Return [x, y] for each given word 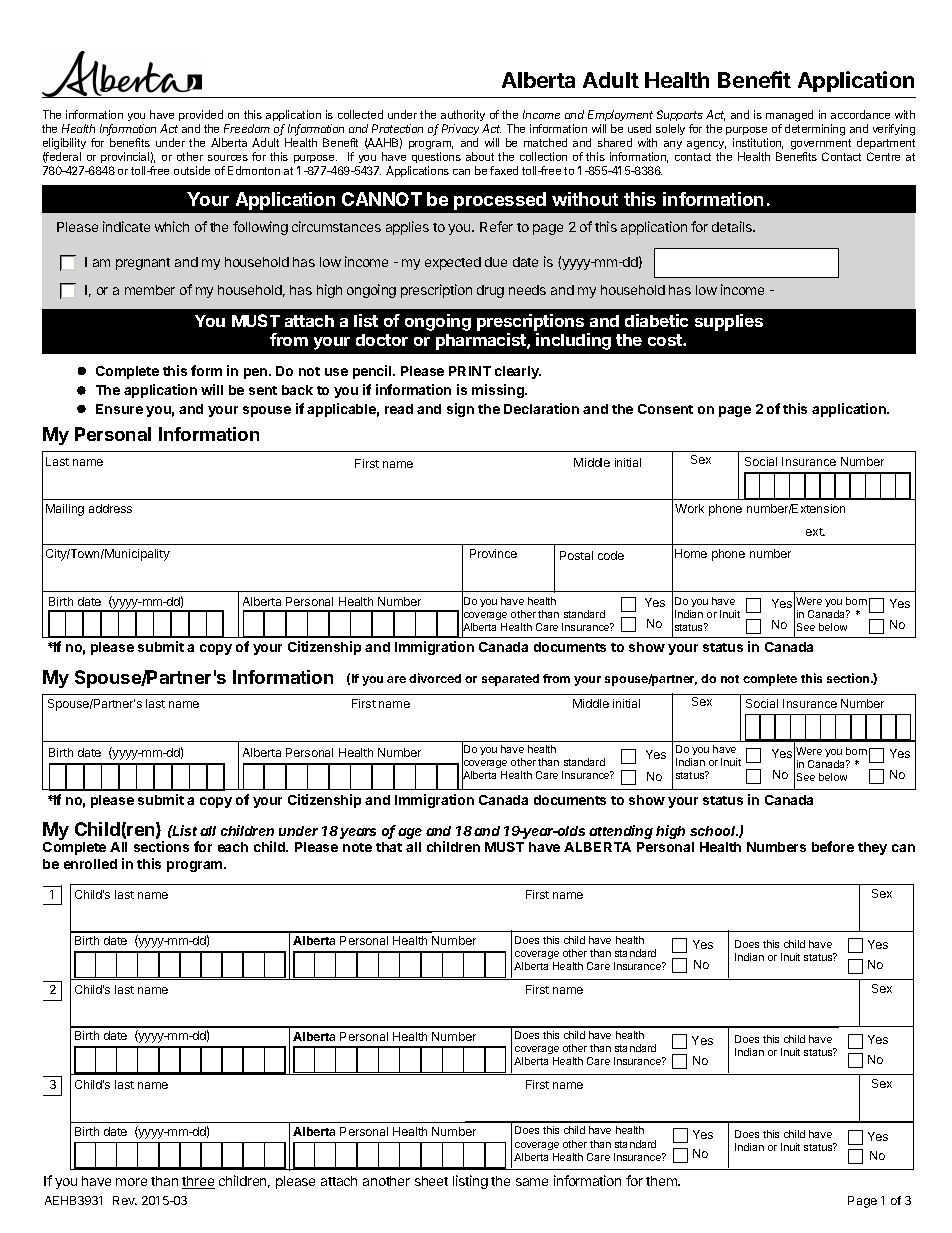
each [233, 847]
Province [493, 553]
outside [192, 170]
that [389, 847]
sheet [431, 1181]
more [131, 1182]
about [480, 156]
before [833, 846]
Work [689, 508]
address [110, 508]
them [662, 1181]
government [821, 144]
